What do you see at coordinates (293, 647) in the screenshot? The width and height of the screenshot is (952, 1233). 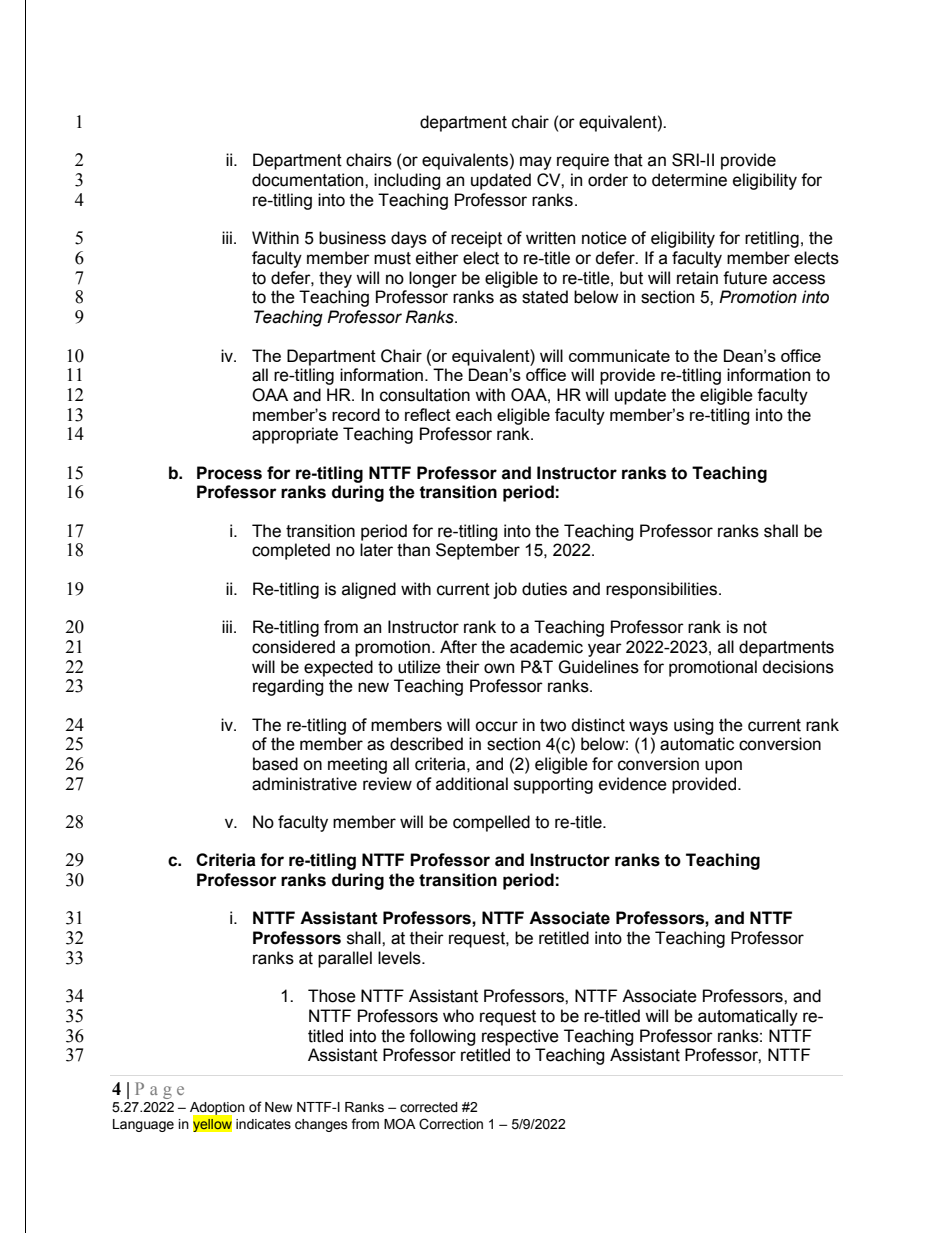 I see `considered` at bounding box center [293, 647].
